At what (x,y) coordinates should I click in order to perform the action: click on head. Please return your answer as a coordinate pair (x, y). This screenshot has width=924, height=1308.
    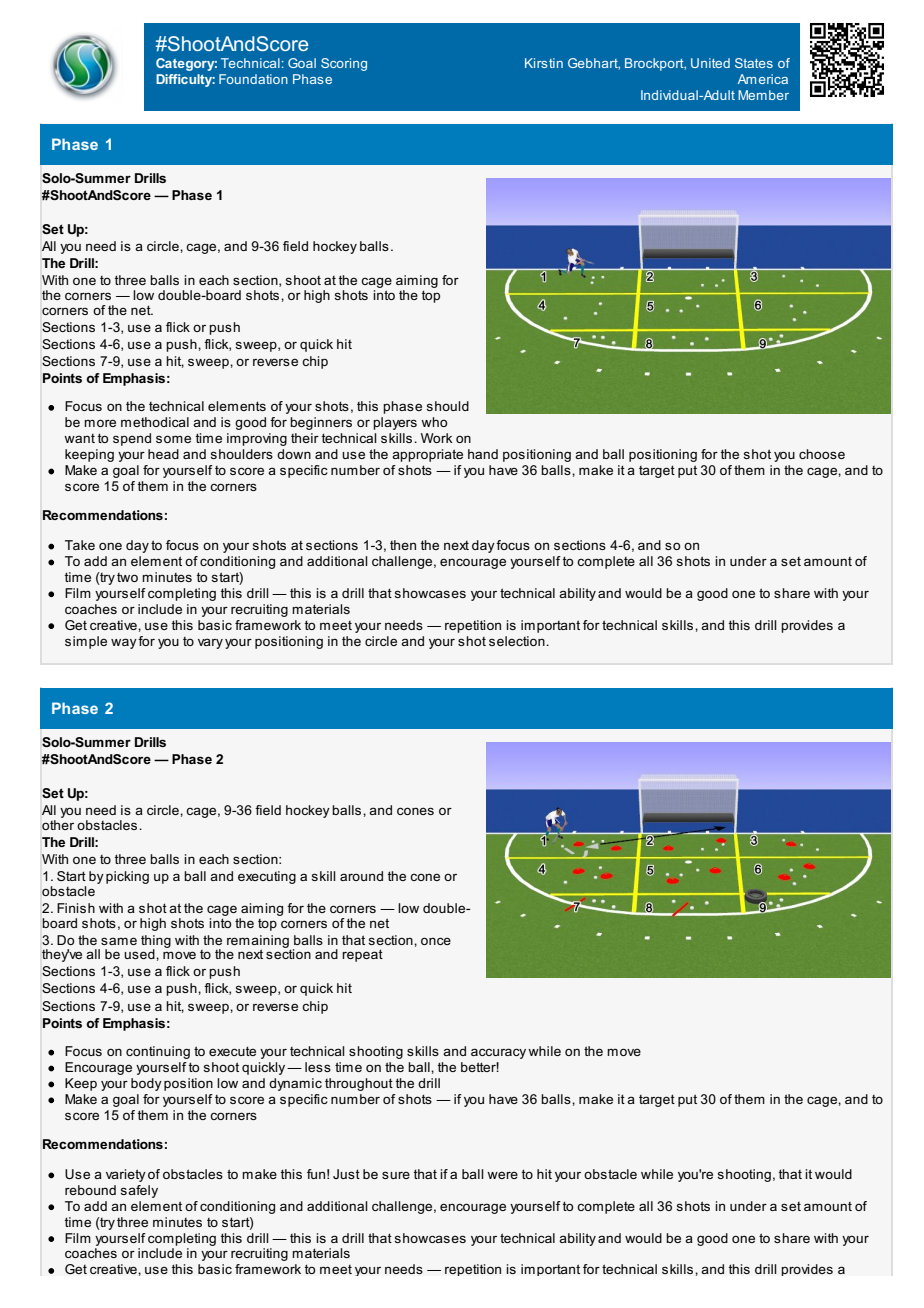
    Looking at the image, I should click on (163, 454).
